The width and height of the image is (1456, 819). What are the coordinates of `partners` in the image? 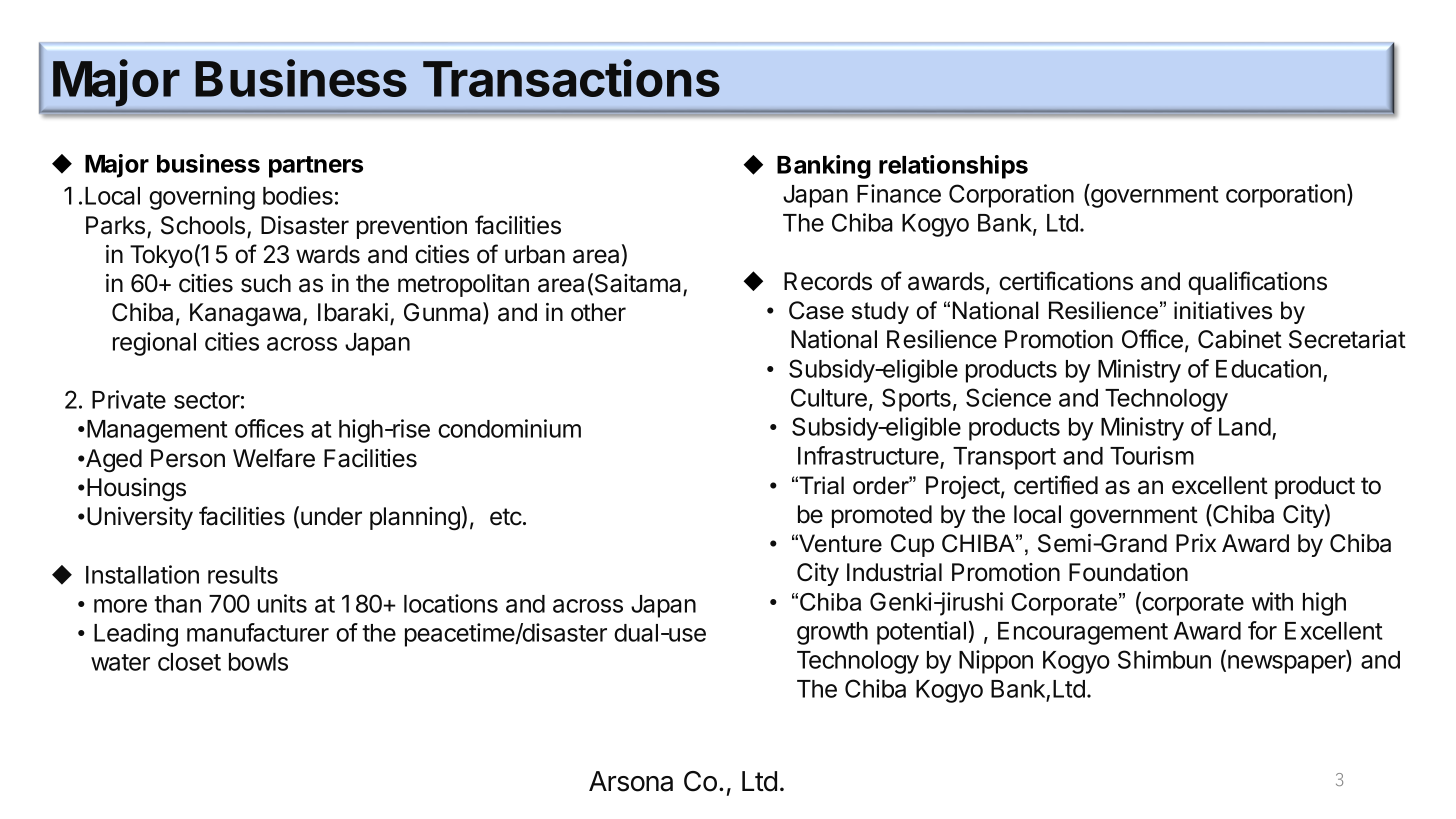 It's located at (316, 167).
